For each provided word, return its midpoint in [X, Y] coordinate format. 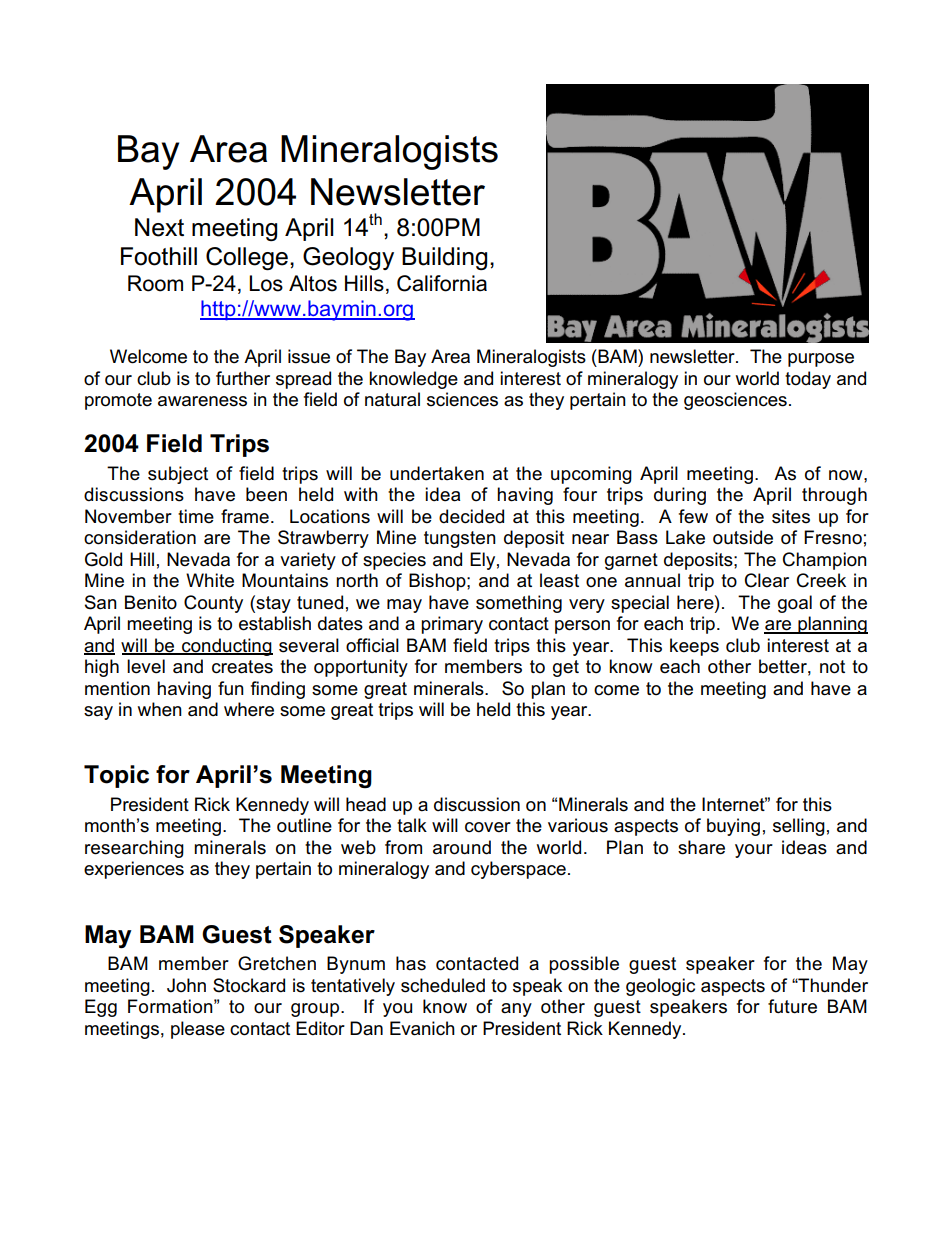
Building [444, 258]
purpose [821, 360]
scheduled [443, 985]
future [792, 1006]
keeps [694, 647]
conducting [226, 647]
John [186, 985]
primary [452, 625]
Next [159, 227]
